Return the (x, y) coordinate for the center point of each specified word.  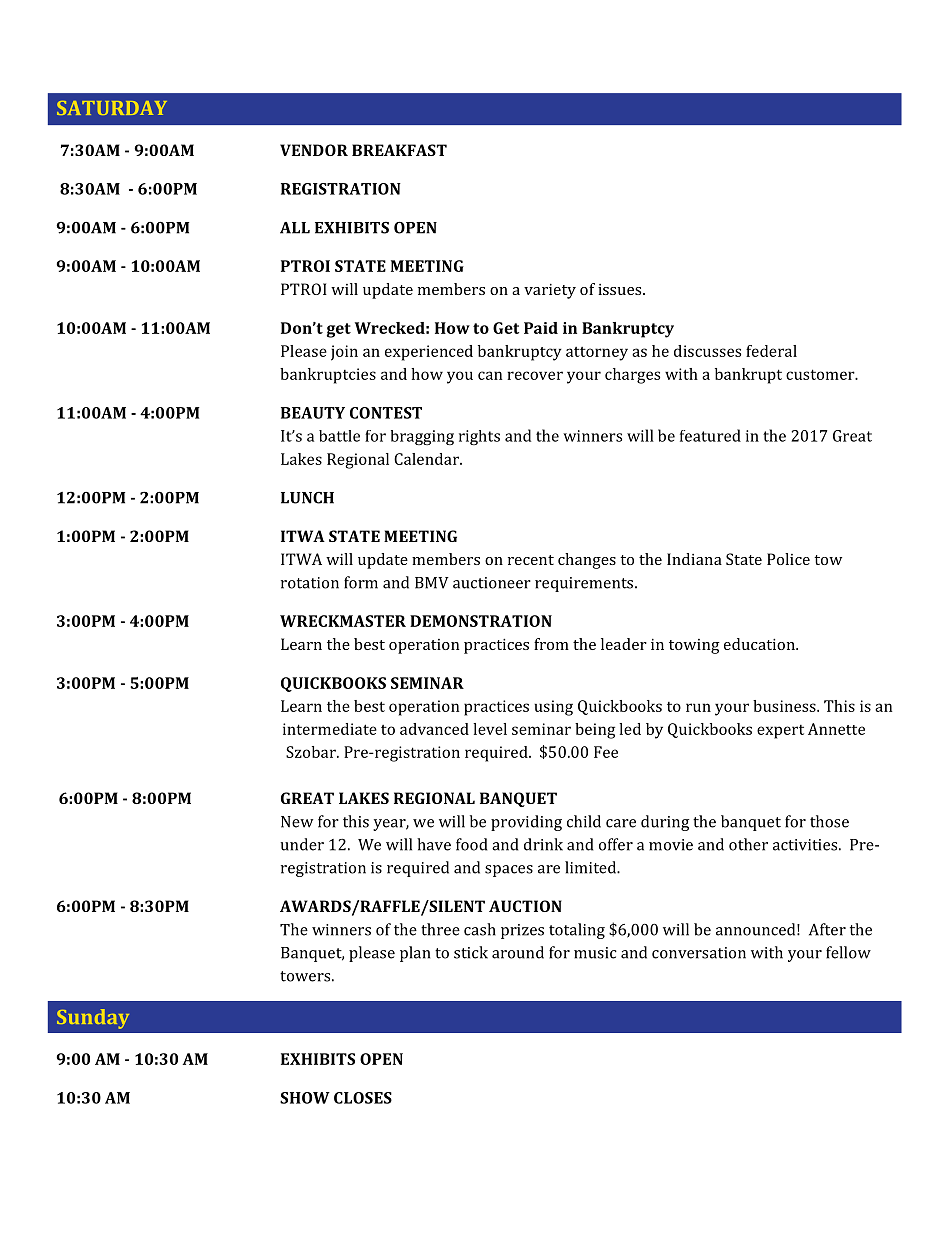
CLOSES (363, 1098)
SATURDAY (112, 108)
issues (621, 289)
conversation (699, 953)
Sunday (93, 1019)
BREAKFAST (399, 150)
